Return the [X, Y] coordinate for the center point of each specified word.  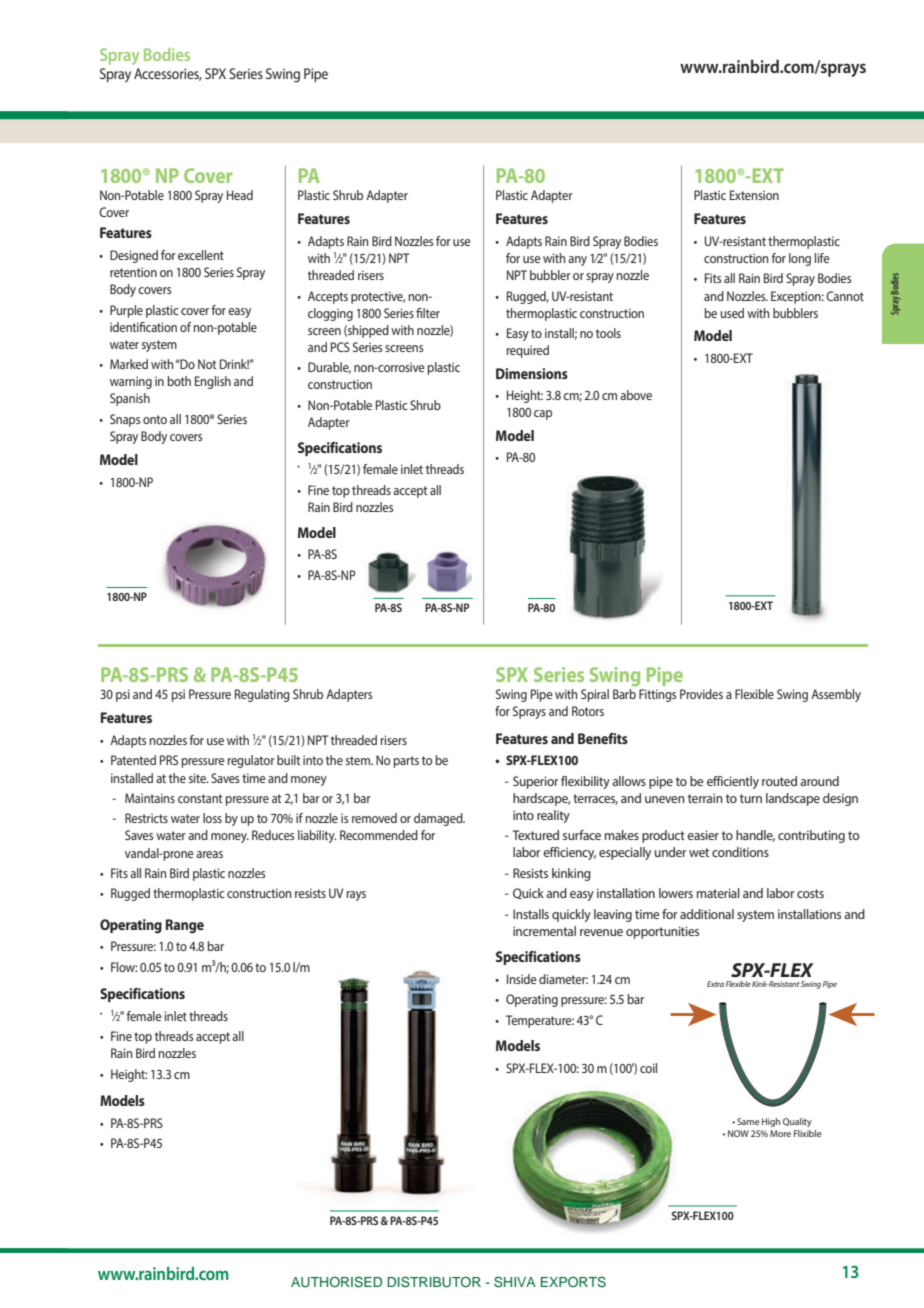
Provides [701, 694]
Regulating [262, 695]
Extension [754, 195]
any [577, 261]
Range [185, 926]
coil [648, 1068]
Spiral [595, 695]
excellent [201, 255]
